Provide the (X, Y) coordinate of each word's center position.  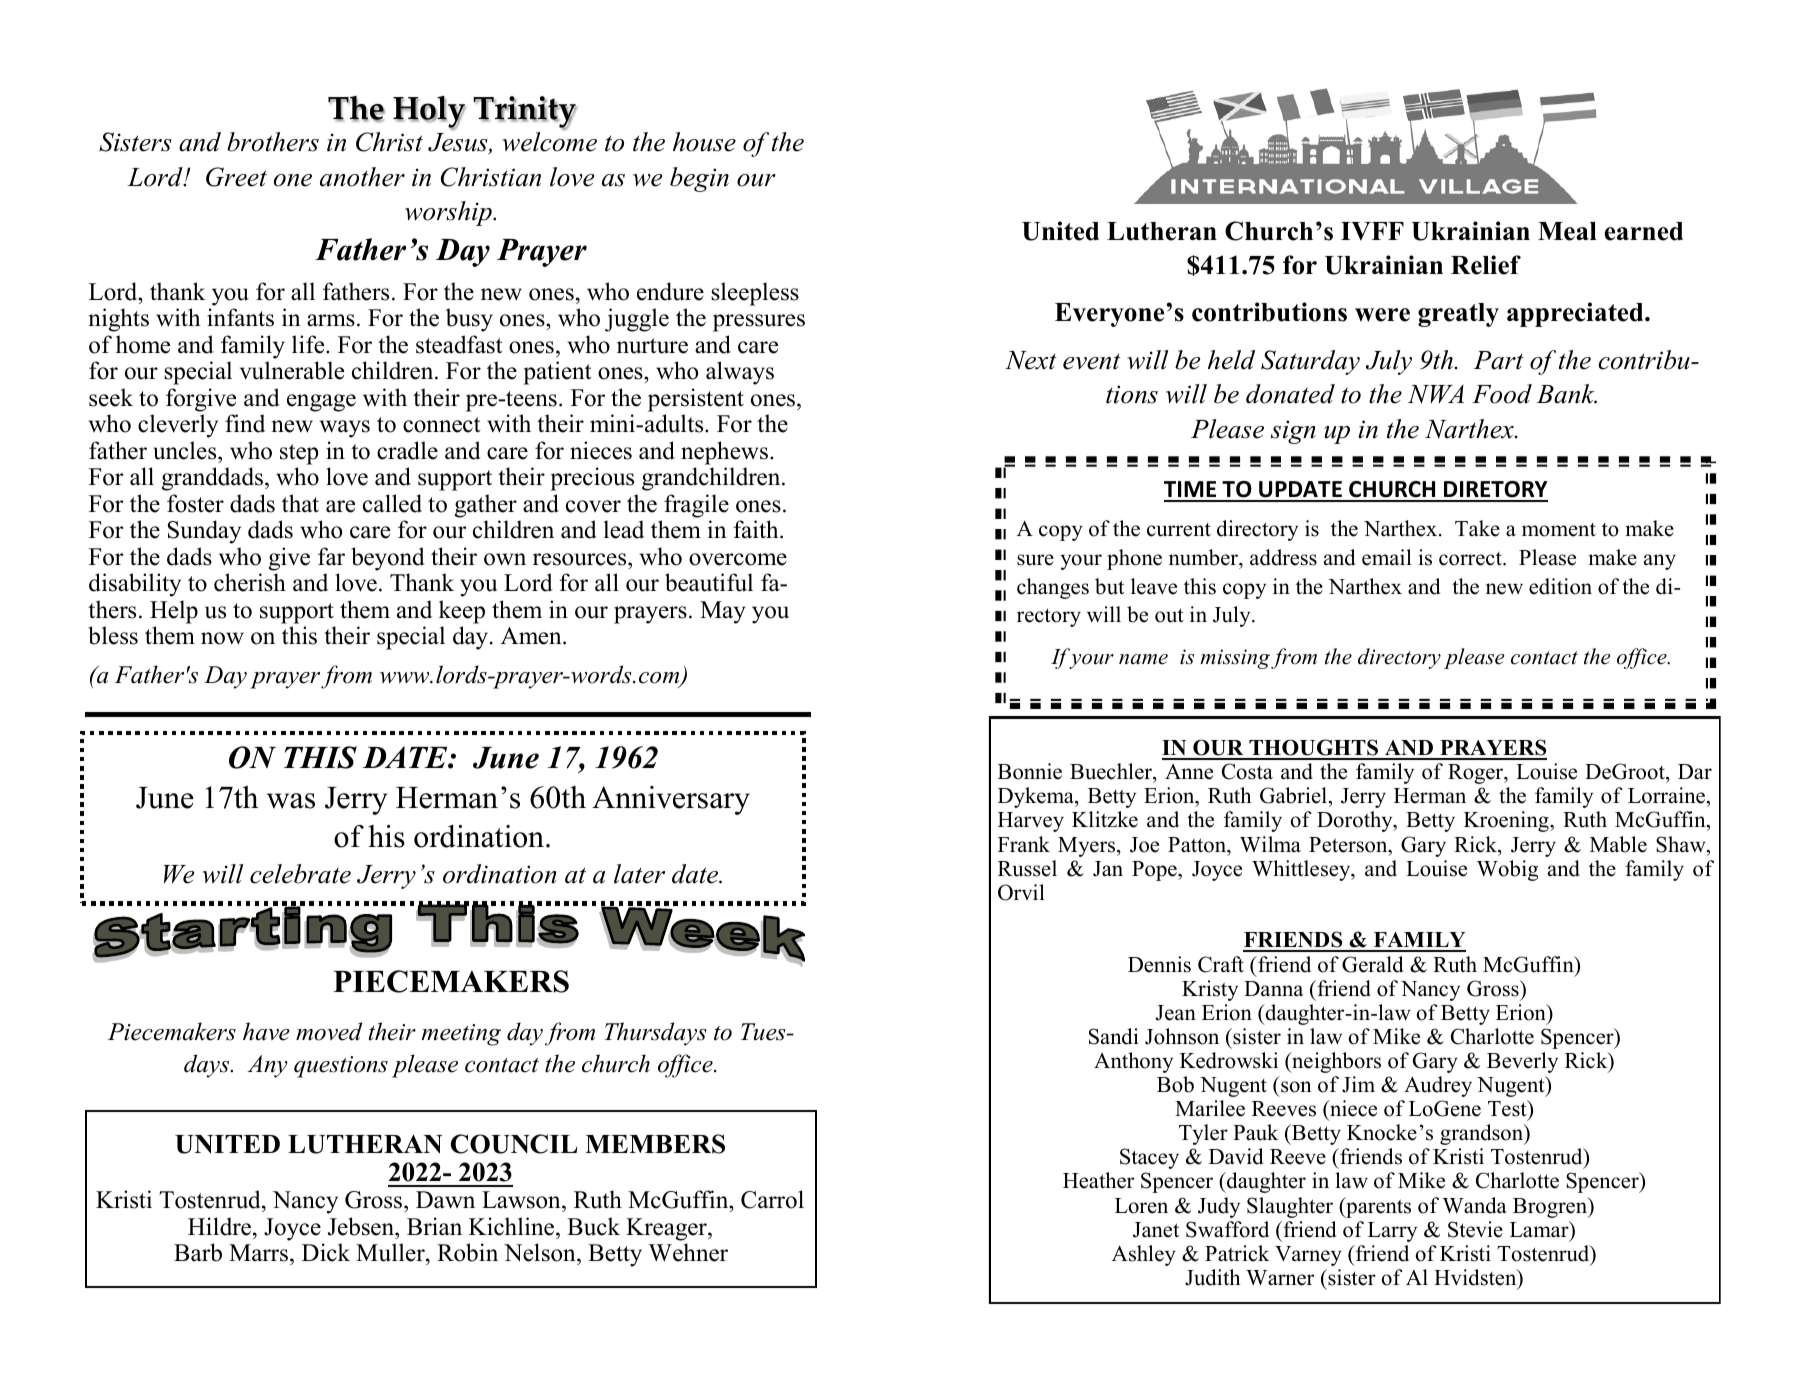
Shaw (1682, 844)
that (300, 503)
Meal (1567, 231)
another (362, 177)
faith (757, 529)
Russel (1027, 868)
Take (1477, 528)
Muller (391, 1254)
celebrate (300, 874)
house (704, 142)
